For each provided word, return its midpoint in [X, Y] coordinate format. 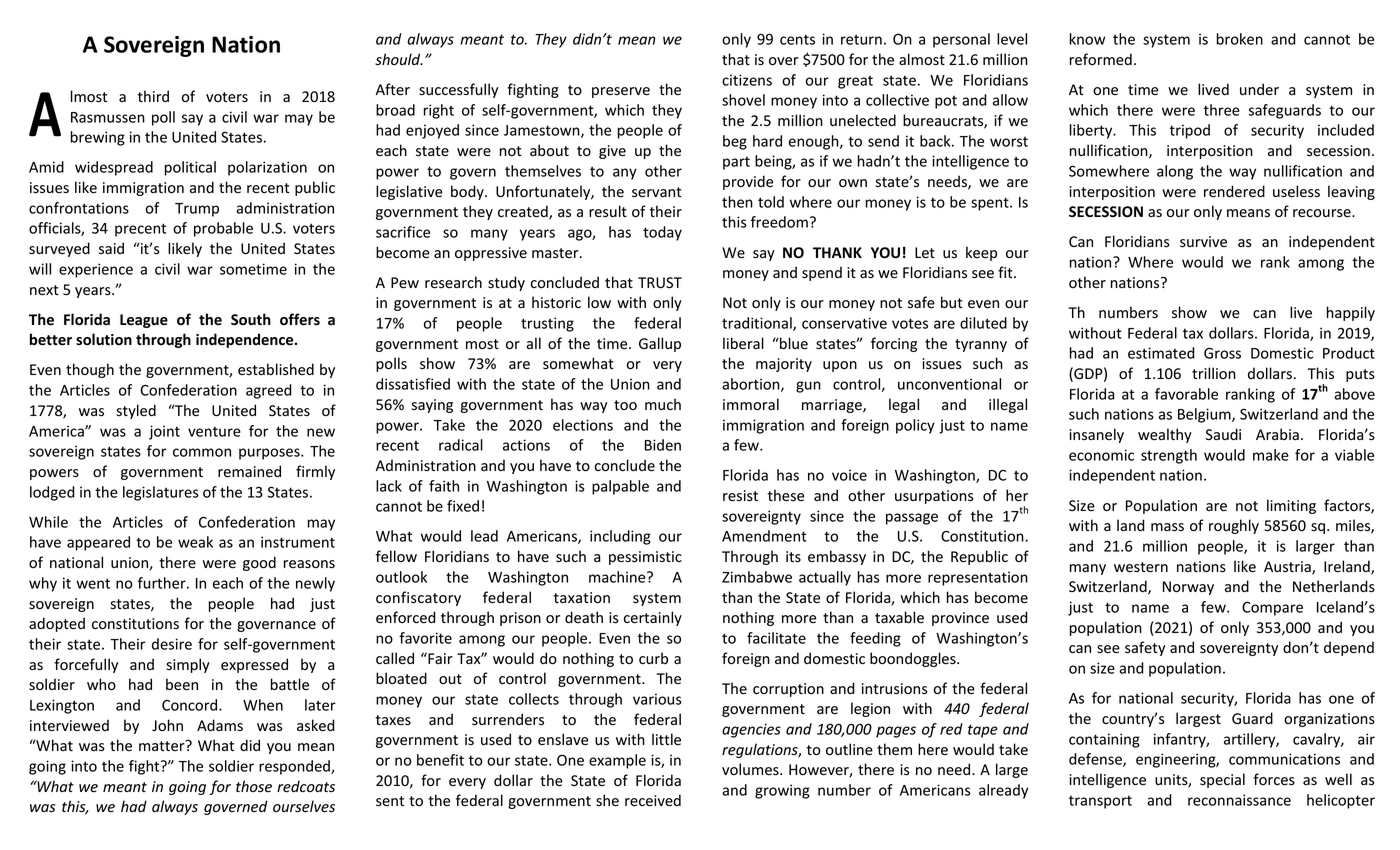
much [663, 404]
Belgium [1205, 415]
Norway [1188, 588]
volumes [751, 769]
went [93, 583]
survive [1203, 242]
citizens [747, 80]
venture [214, 431]
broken [1240, 39]
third [153, 96]
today [662, 233]
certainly [653, 618]
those [254, 786]
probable [223, 229]
